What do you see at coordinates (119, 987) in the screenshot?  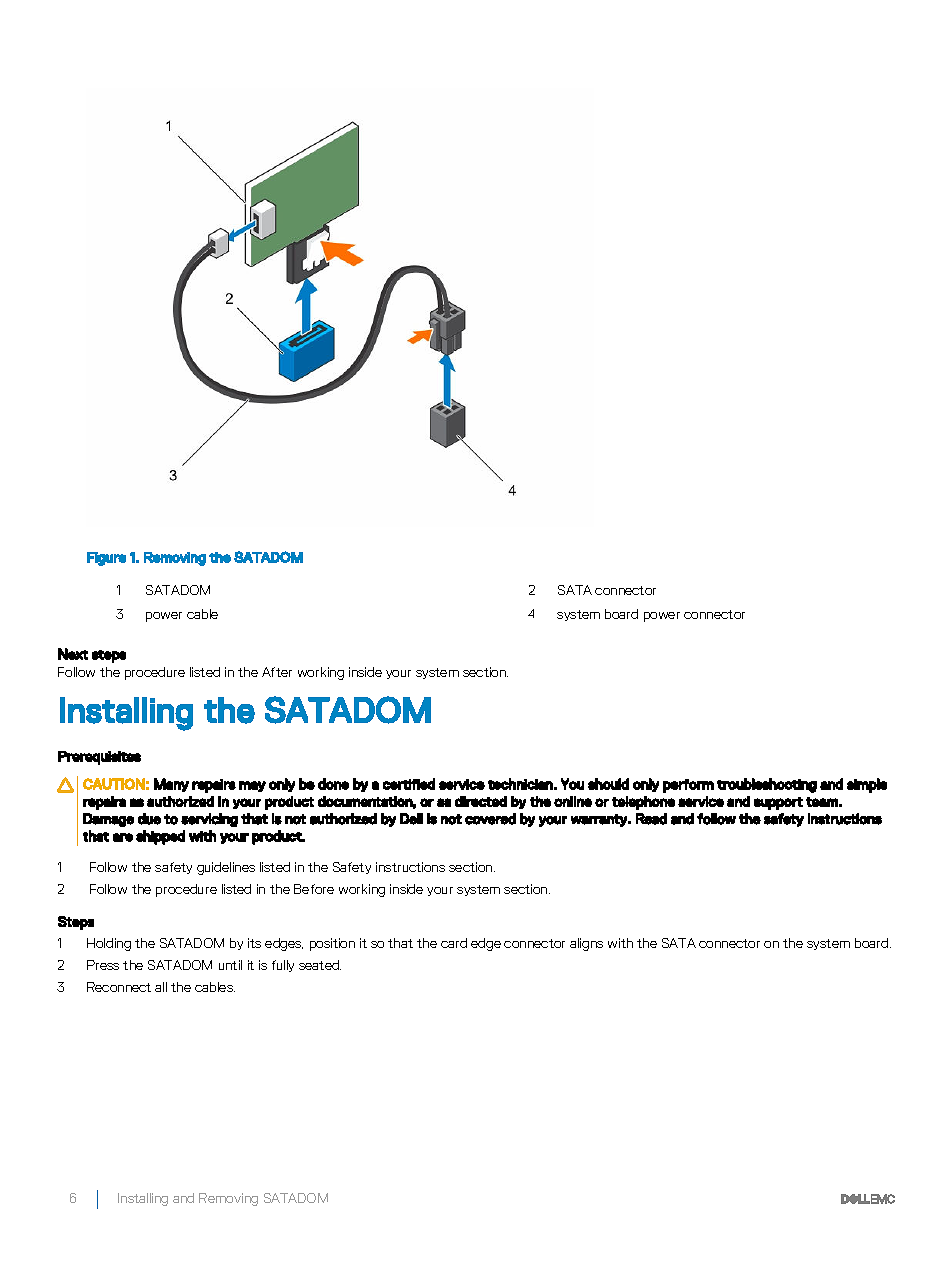 I see `Reconnect` at bounding box center [119, 987].
